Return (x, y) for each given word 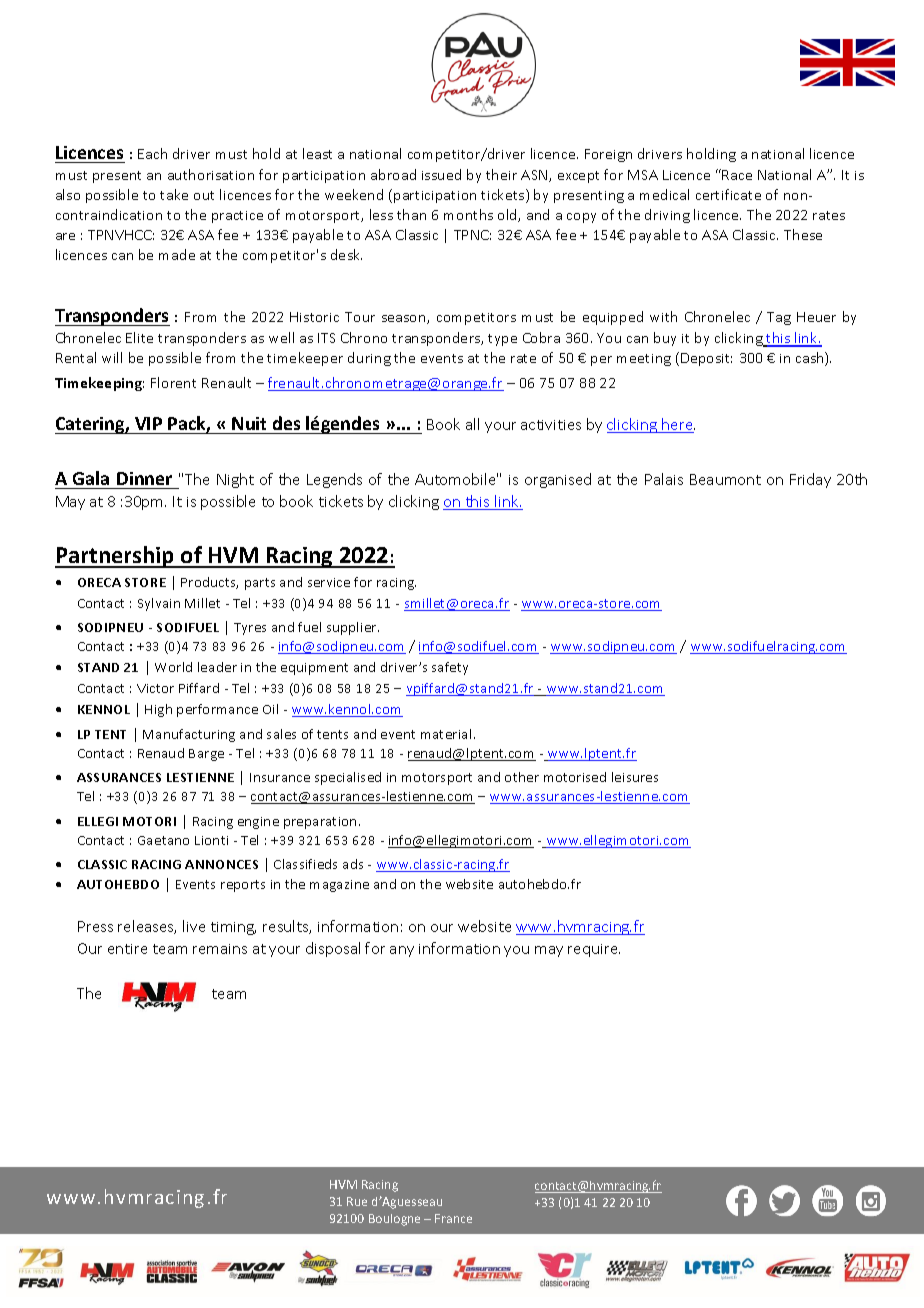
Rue (357, 1201)
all (472, 424)
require (594, 950)
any (402, 951)
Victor (155, 688)
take (174, 194)
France (453, 1218)
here (677, 425)
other (522, 777)
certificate (728, 194)
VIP (148, 423)
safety (450, 668)
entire (127, 949)
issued (441, 174)
